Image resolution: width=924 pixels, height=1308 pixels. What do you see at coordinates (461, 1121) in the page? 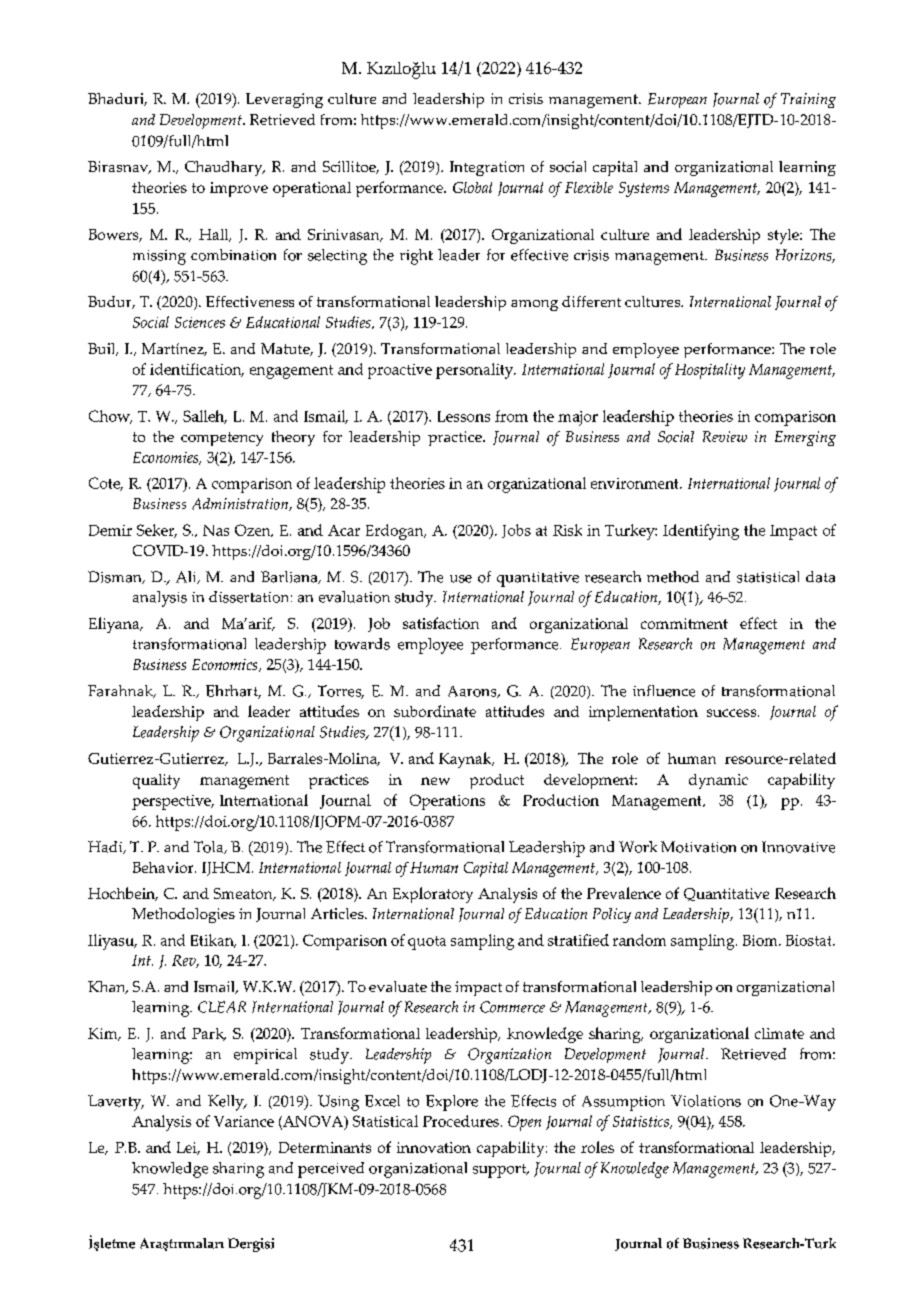
I see `Procedures` at bounding box center [461, 1121].
